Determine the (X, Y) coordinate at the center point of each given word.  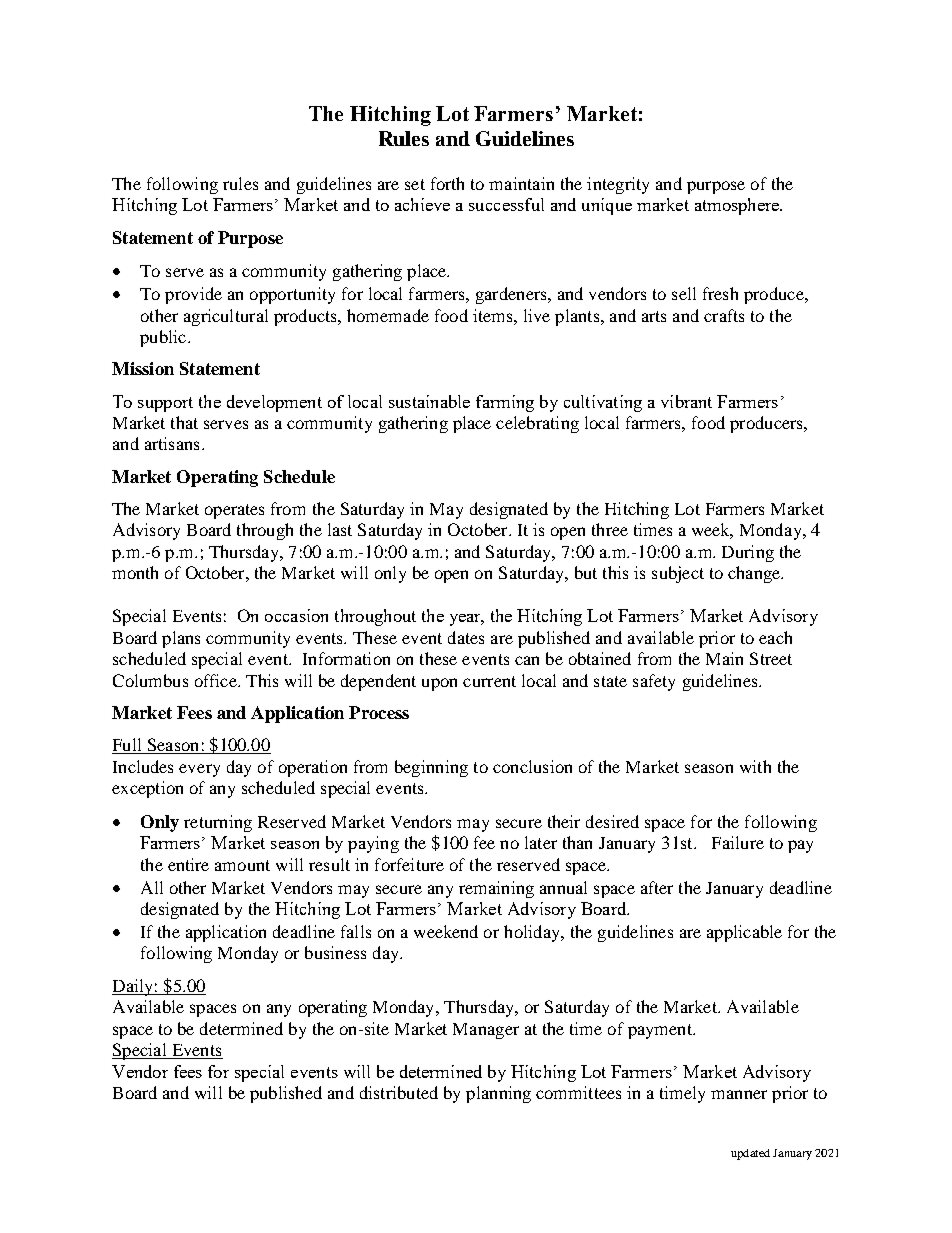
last (340, 529)
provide (193, 295)
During (748, 553)
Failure (738, 842)
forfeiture (409, 864)
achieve (422, 204)
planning (498, 1094)
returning (218, 823)
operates (234, 511)
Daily (133, 987)
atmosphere (738, 206)
